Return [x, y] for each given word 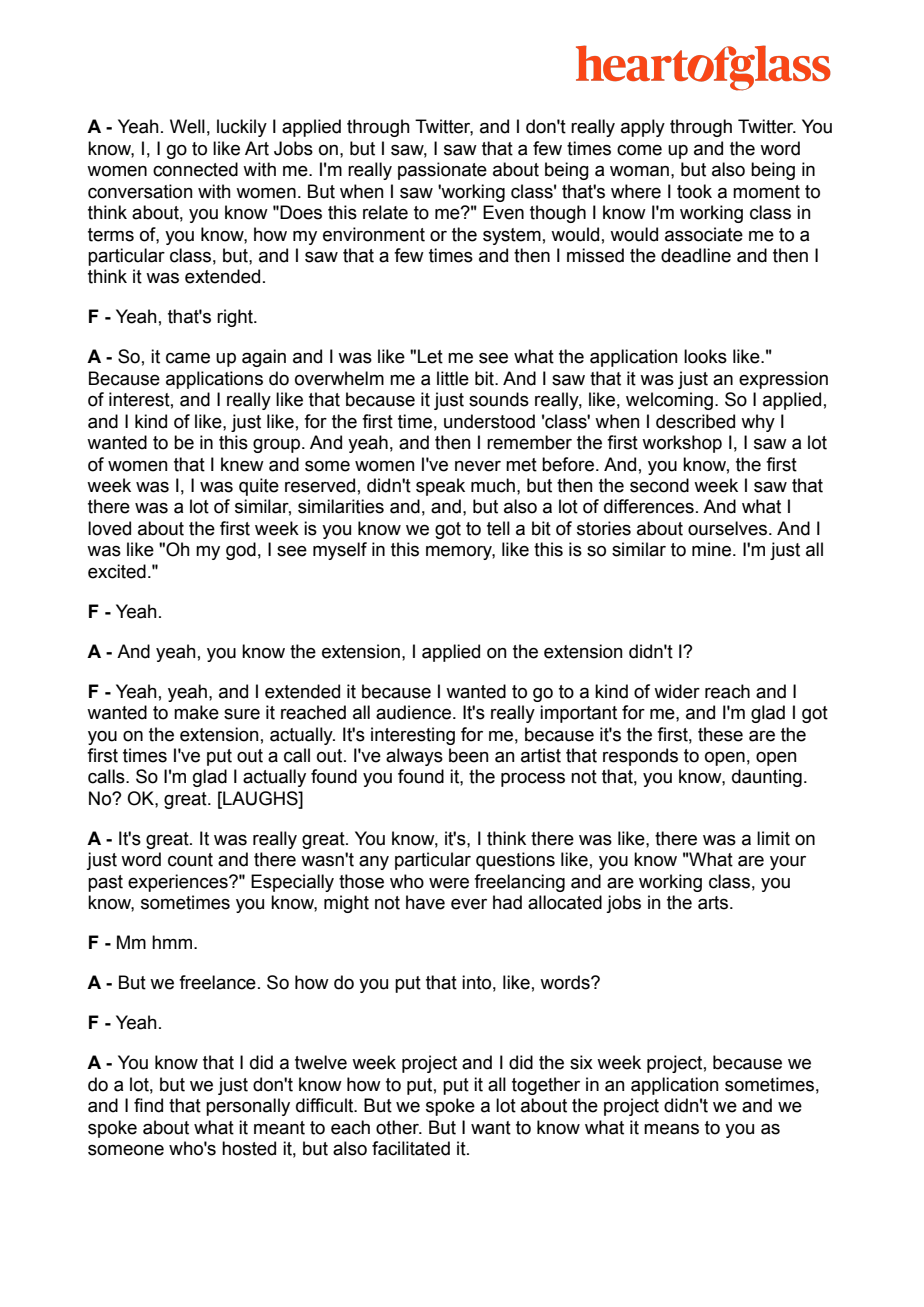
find [148, 1105]
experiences [179, 883]
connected [195, 169]
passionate [442, 171]
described [695, 421]
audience [413, 712]
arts [713, 903]
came [188, 358]
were [449, 883]
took [694, 191]
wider [677, 691]
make [196, 712]
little [453, 378]
